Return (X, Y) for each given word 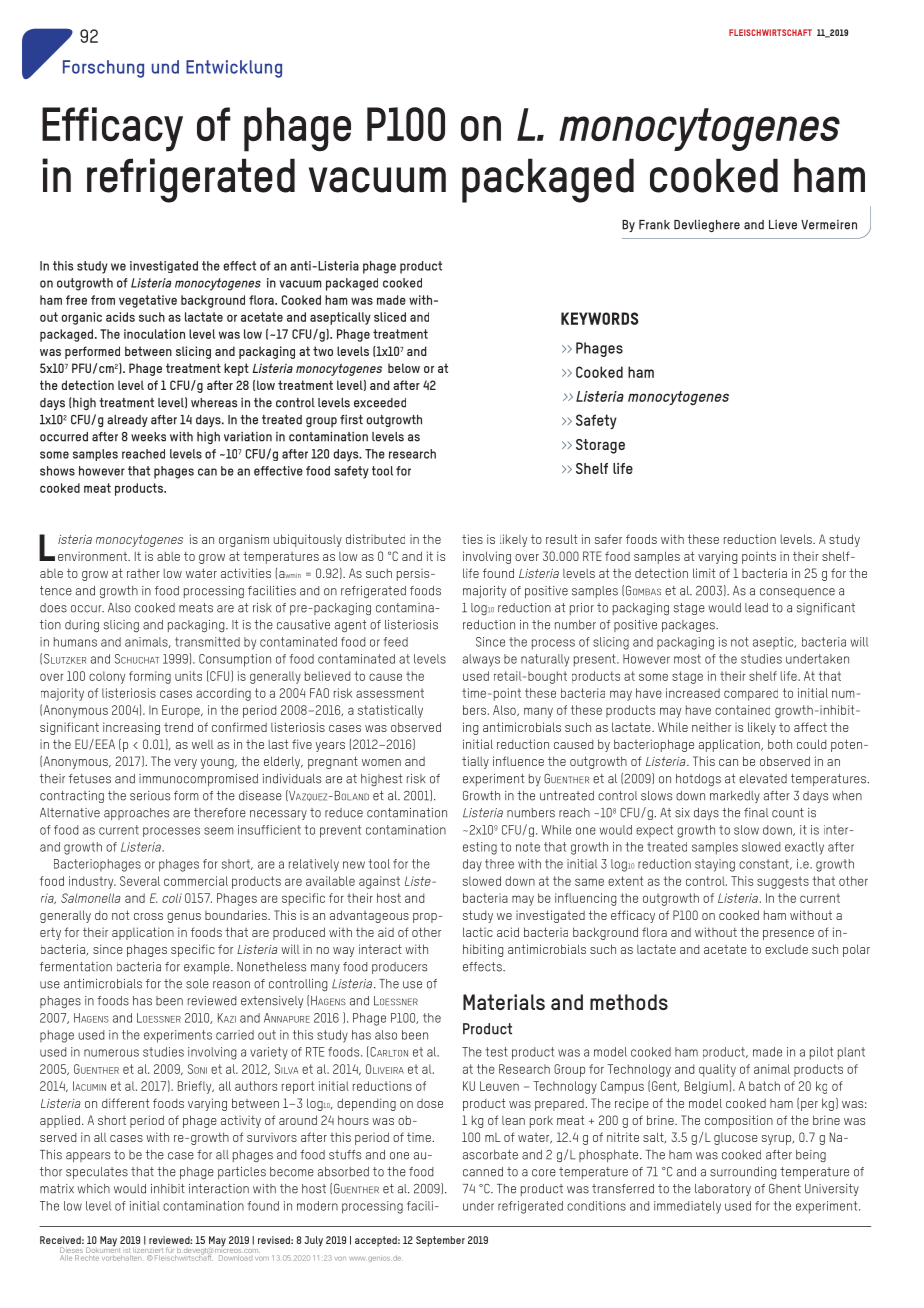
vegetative (148, 301)
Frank (654, 225)
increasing (131, 728)
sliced (390, 317)
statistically (390, 711)
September (440, 1241)
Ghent (785, 1189)
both (780, 744)
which (93, 1189)
